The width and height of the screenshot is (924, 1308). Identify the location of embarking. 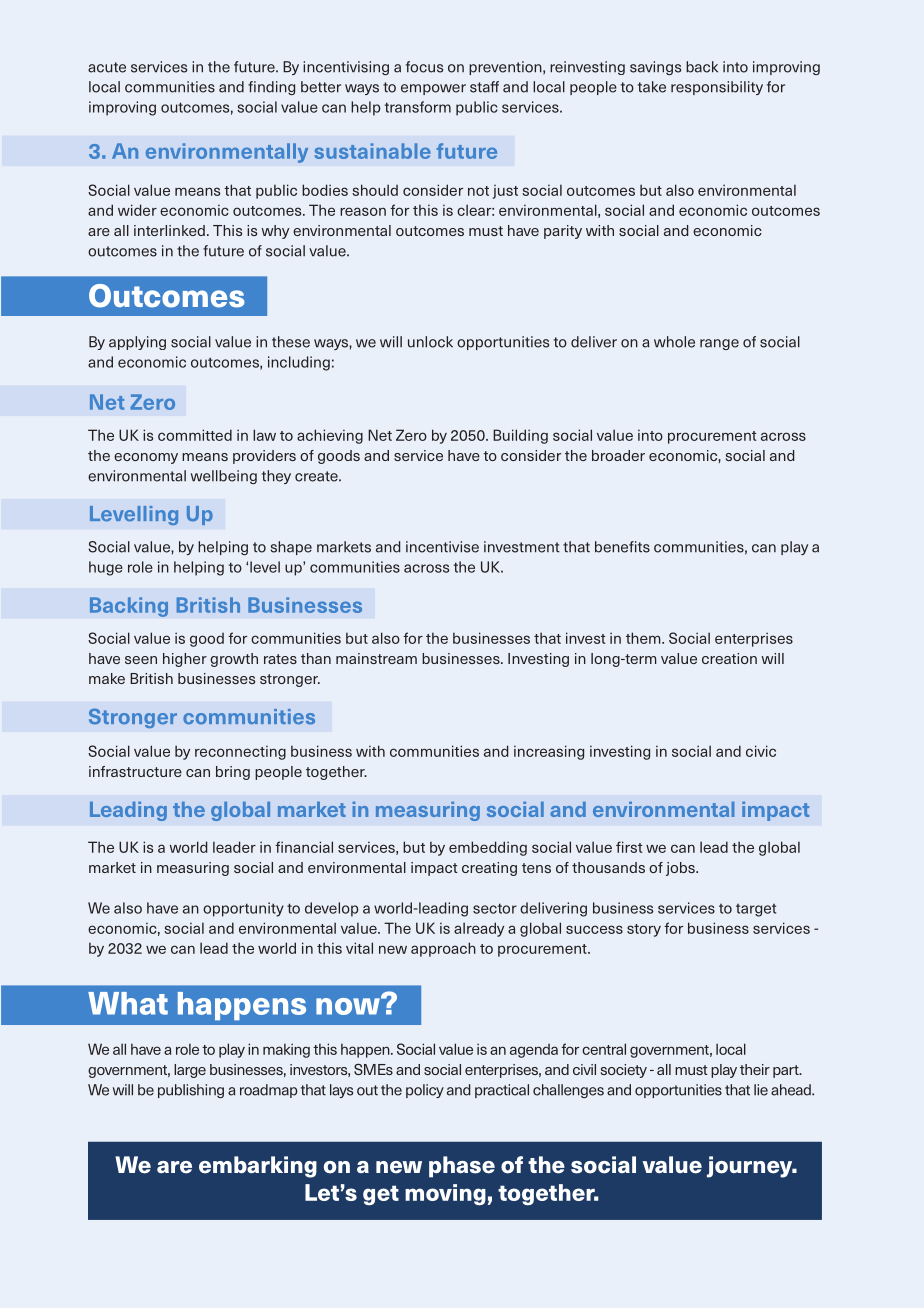
(258, 1167).
